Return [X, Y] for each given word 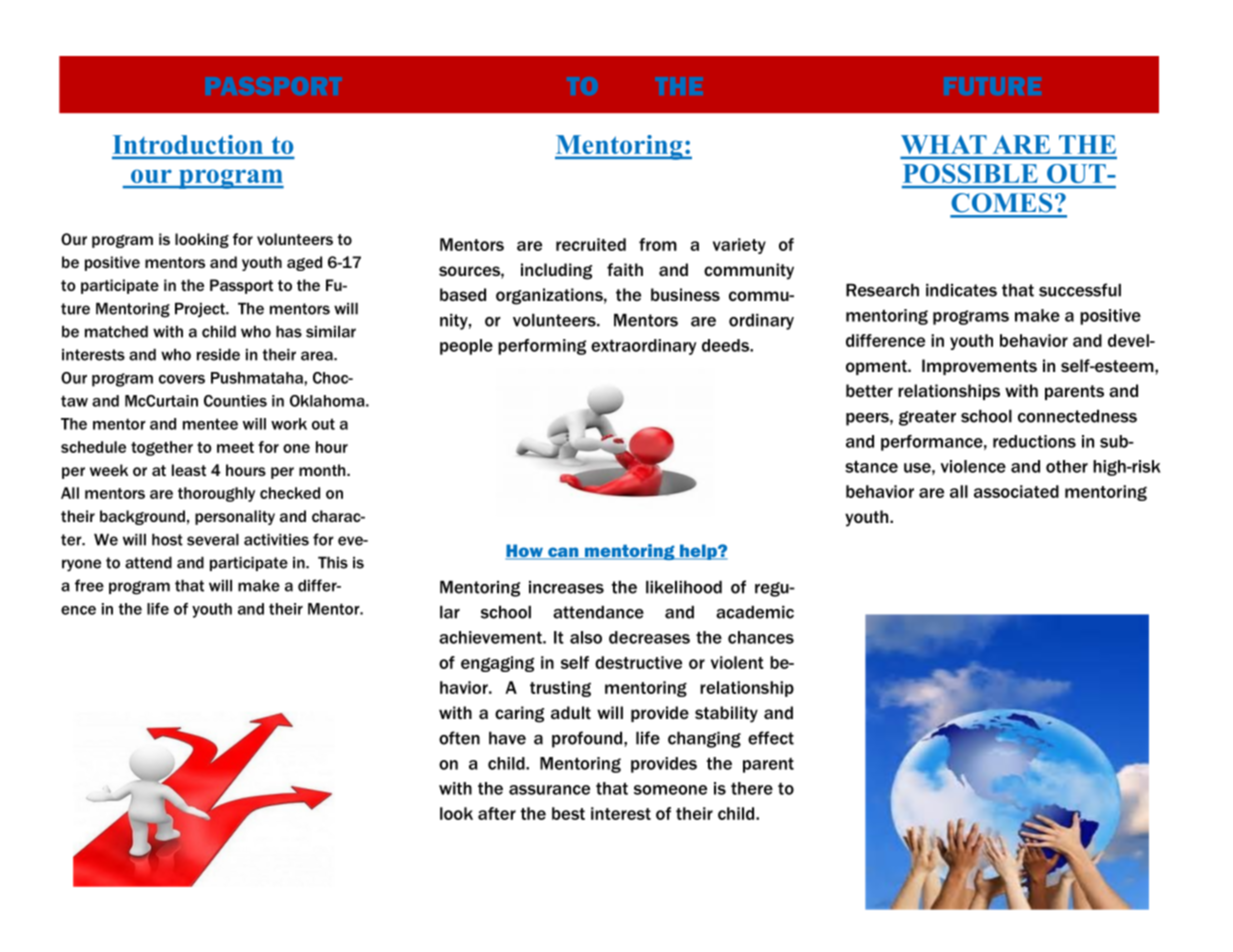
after [497, 813]
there [752, 788]
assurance [549, 790]
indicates [961, 290]
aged [304, 263]
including [556, 271]
